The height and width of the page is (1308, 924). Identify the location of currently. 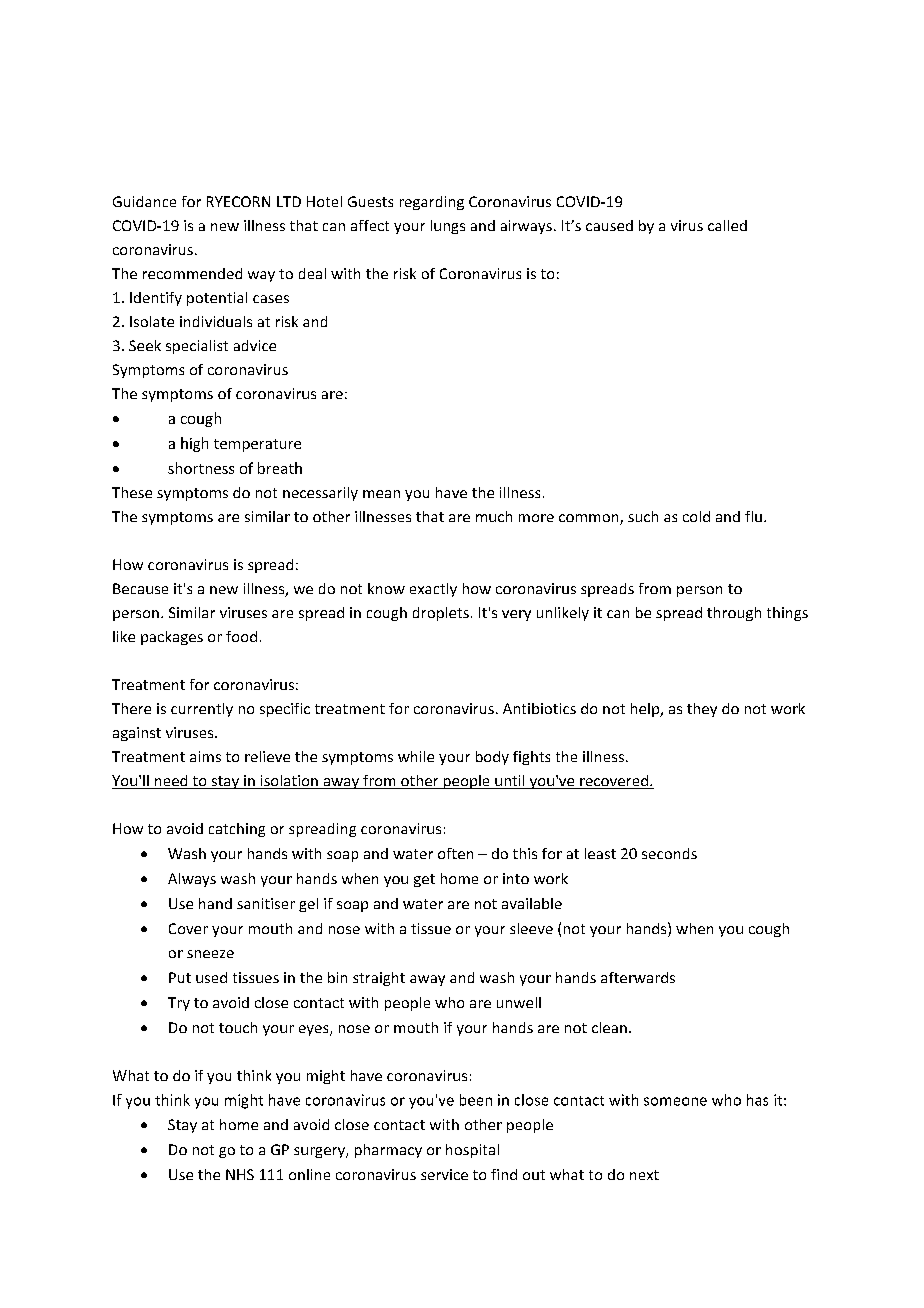
(202, 710).
